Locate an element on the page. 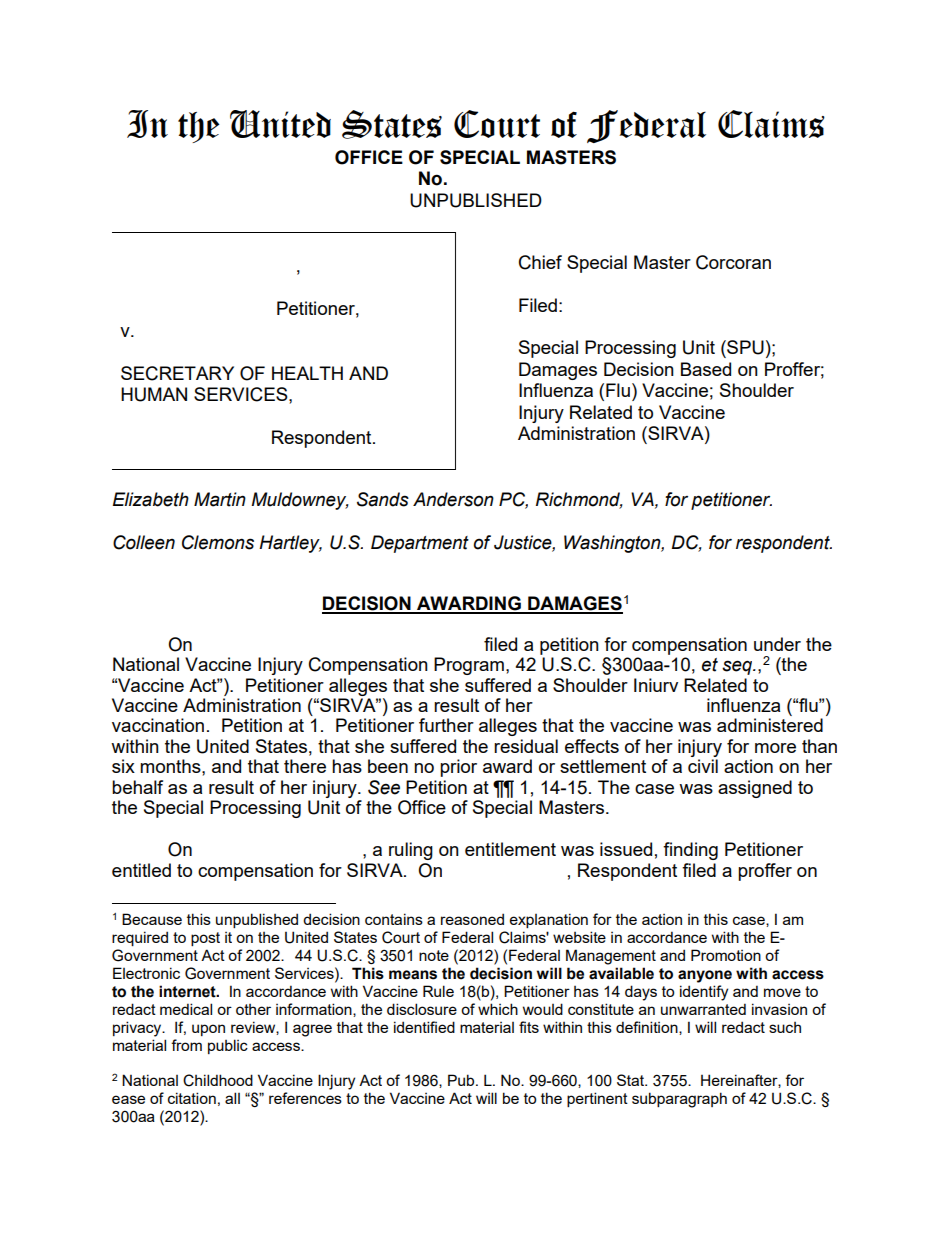 The height and width of the document is (1233, 952). identified is located at coordinates (424, 1027).
